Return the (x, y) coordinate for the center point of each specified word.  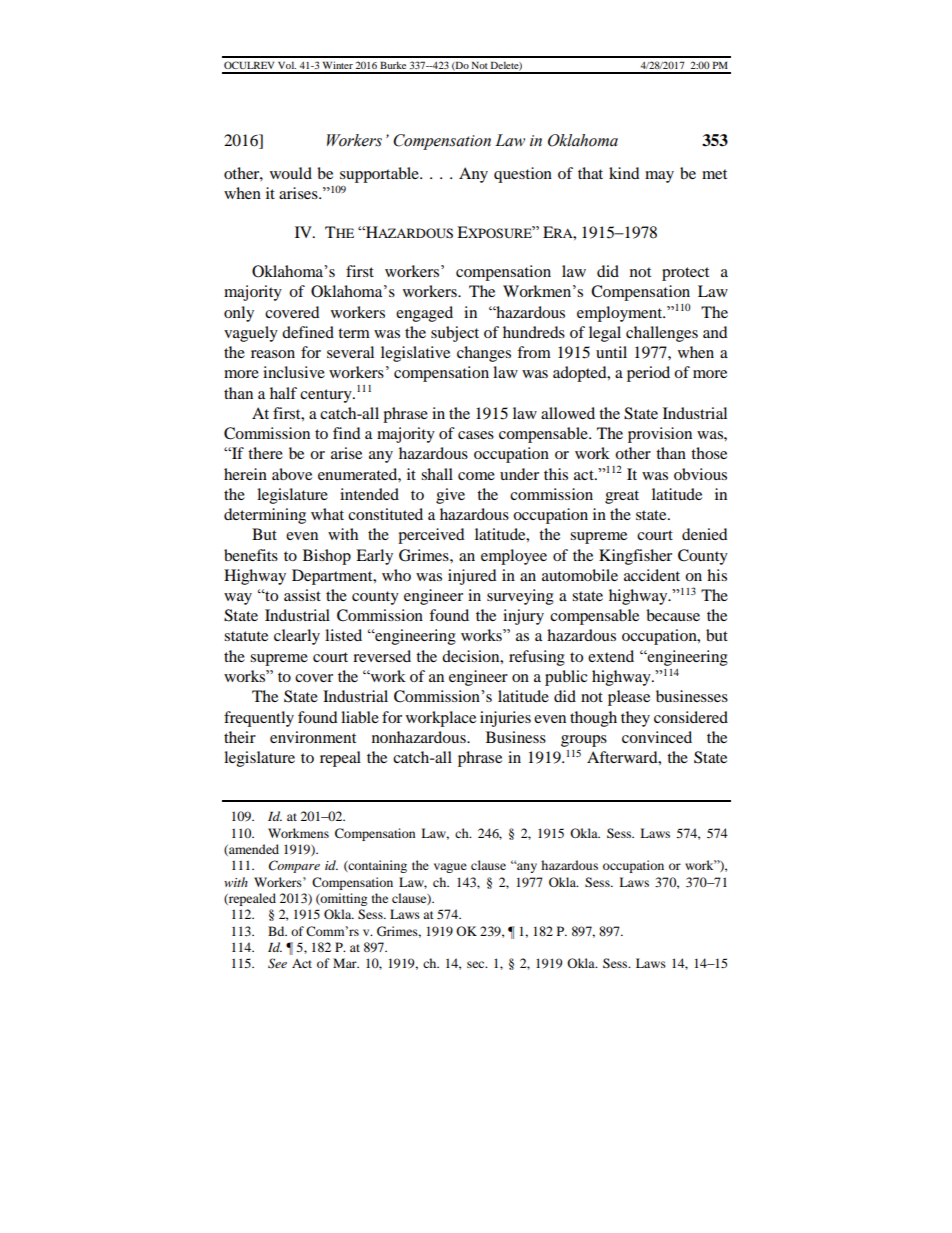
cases (476, 435)
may (659, 177)
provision (660, 435)
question (523, 175)
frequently (259, 719)
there (265, 453)
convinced (657, 737)
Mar (346, 963)
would (291, 173)
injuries (505, 719)
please (629, 698)
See (277, 963)
